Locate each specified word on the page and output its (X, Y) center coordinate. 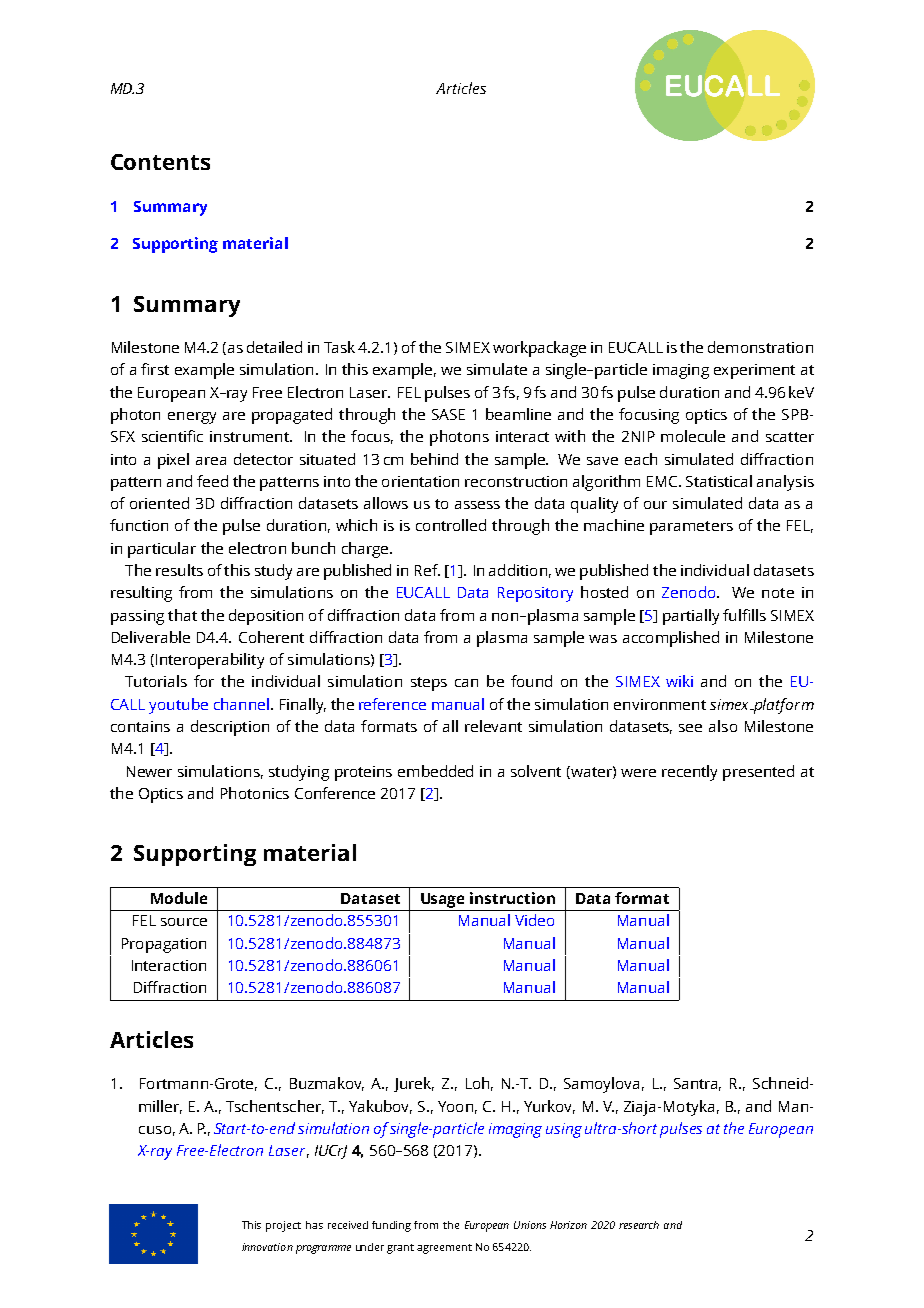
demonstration (760, 347)
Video (534, 920)
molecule (693, 436)
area (211, 461)
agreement (444, 1249)
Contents (160, 162)
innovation (267, 1247)
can (466, 683)
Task (339, 347)
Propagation (164, 945)
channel (241, 704)
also (723, 726)
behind (434, 459)
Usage (442, 900)
